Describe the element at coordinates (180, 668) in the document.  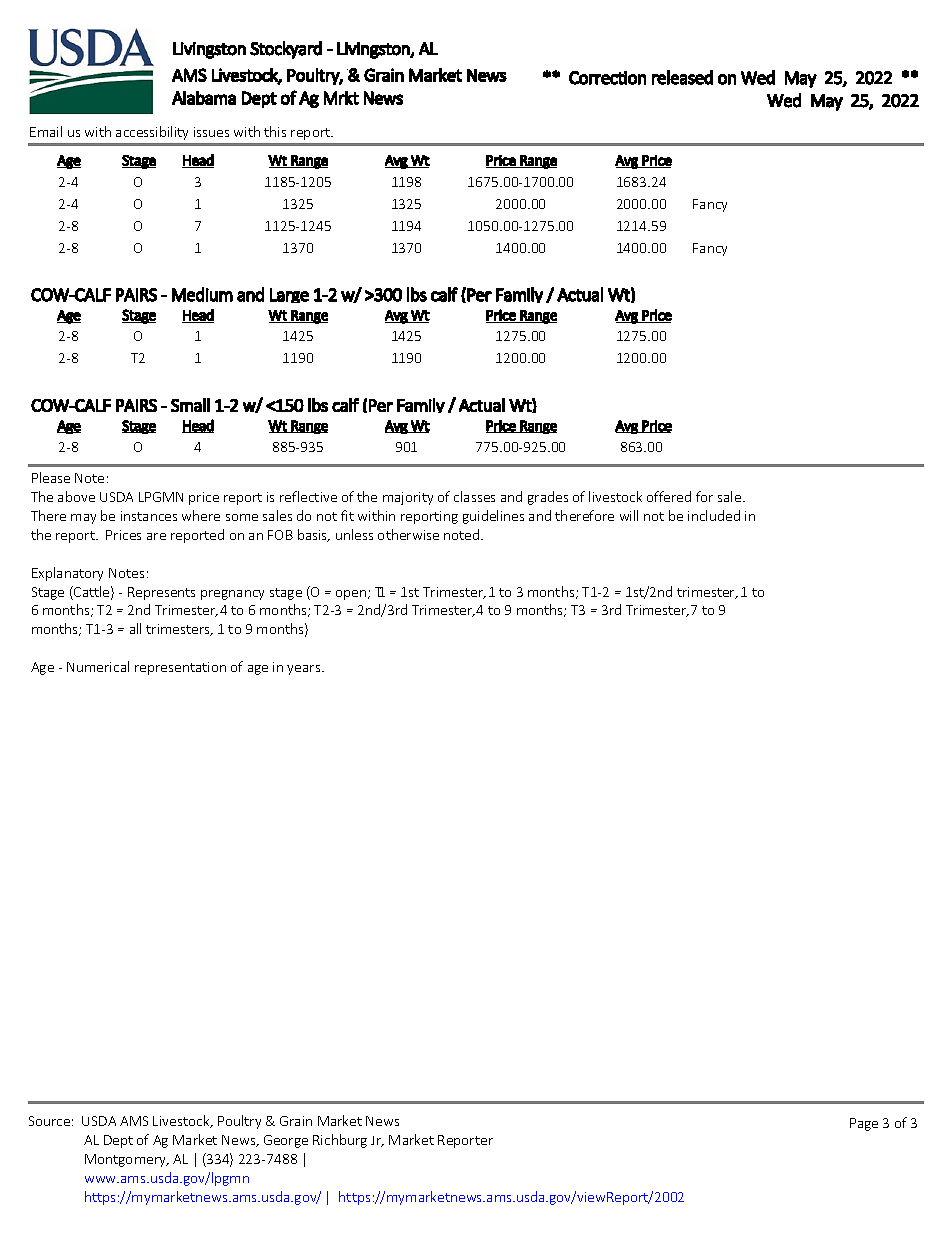
I see `representation` at that location.
